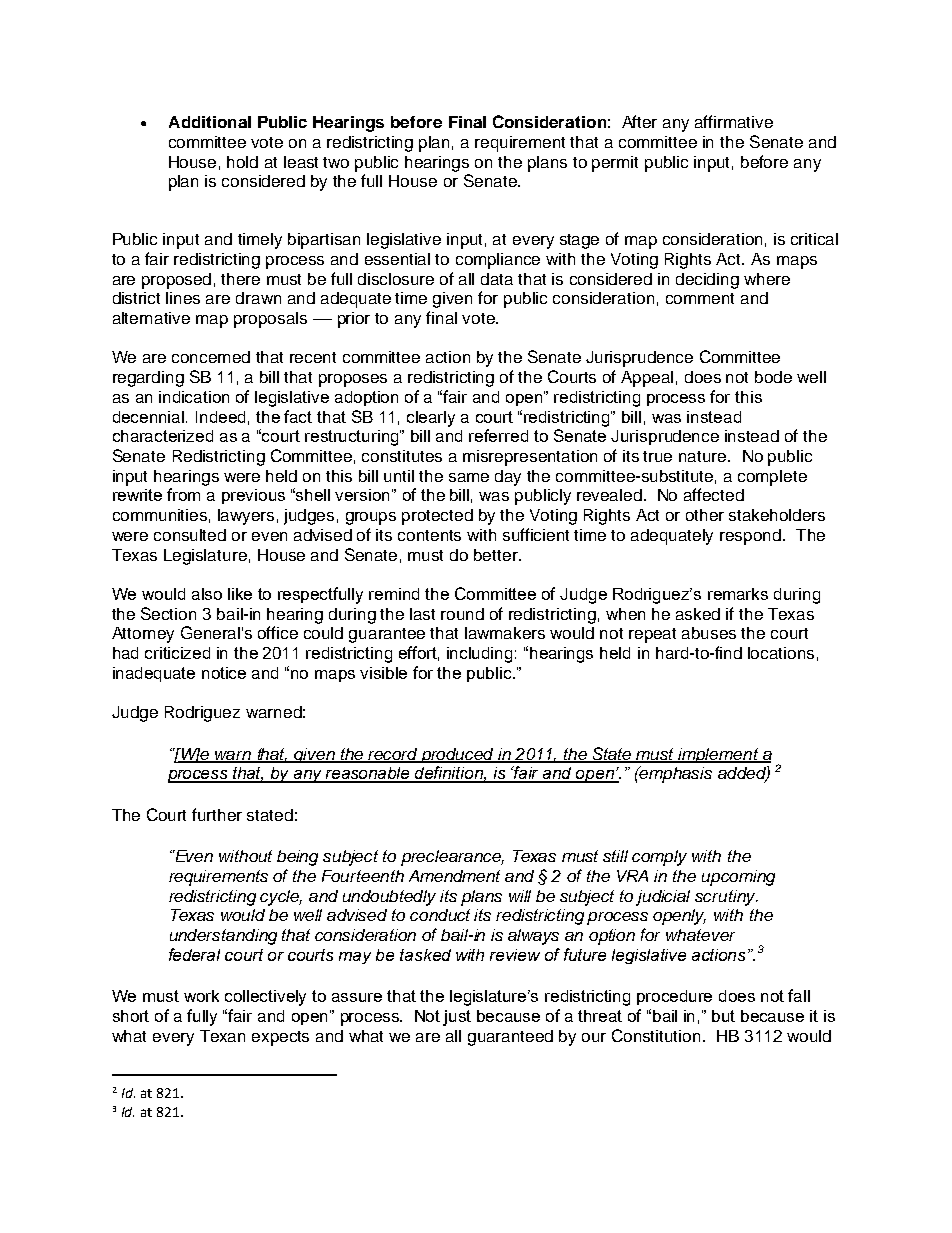  I want to click on but, so click(723, 1016).
